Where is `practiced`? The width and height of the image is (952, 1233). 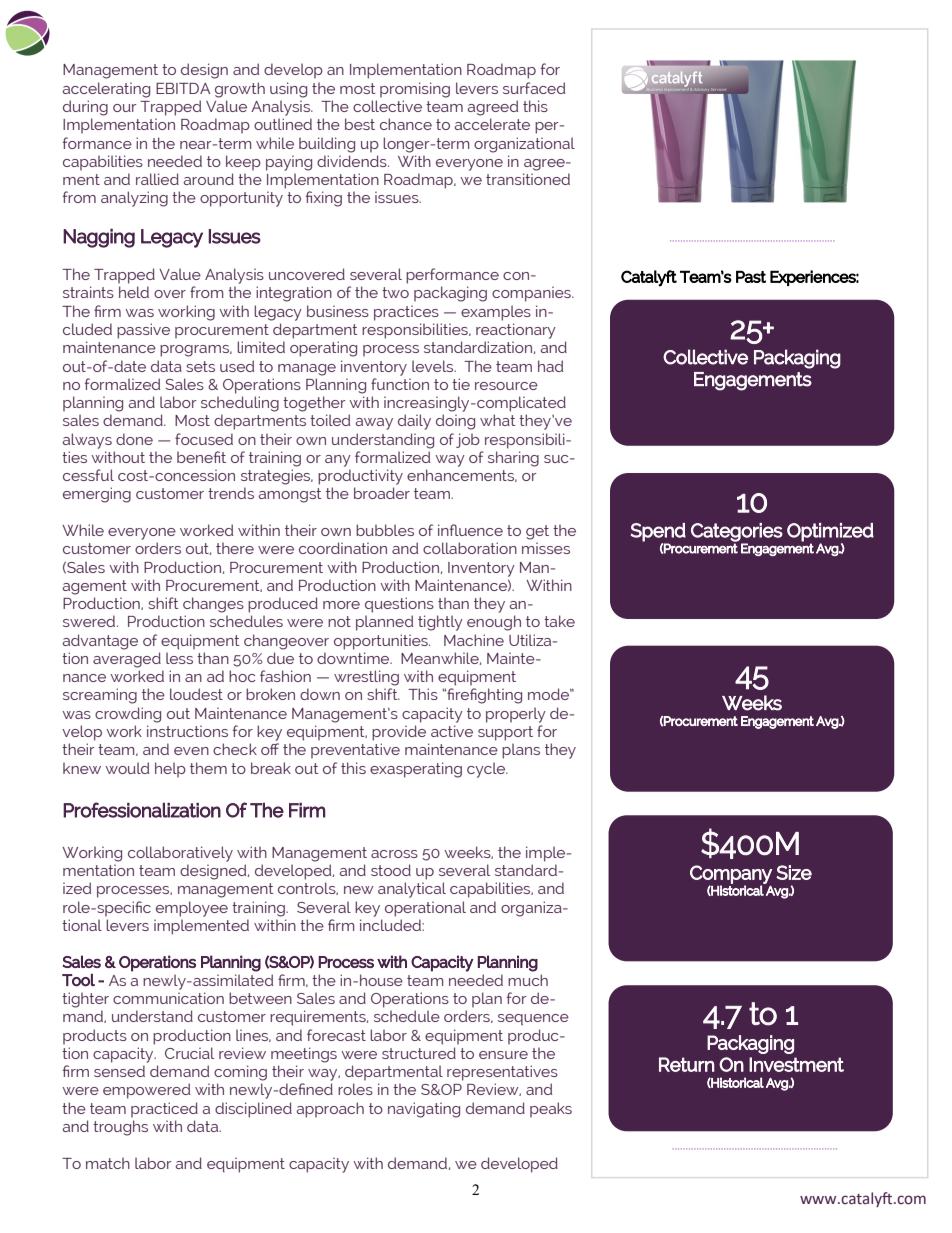
practiced is located at coordinates (164, 1109).
